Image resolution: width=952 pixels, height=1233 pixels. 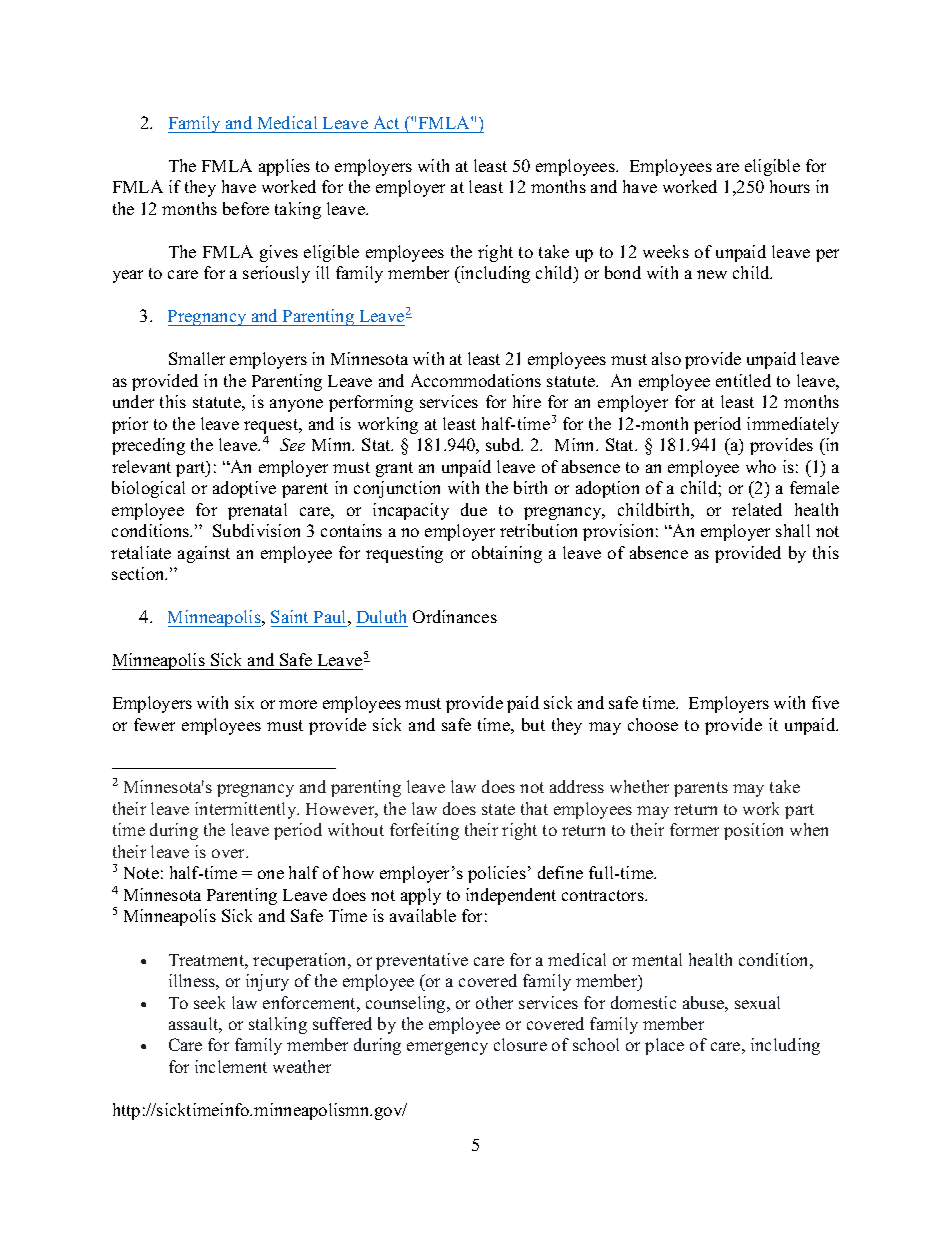 What do you see at coordinates (197, 358) in the document?
I see `Smaller` at bounding box center [197, 358].
